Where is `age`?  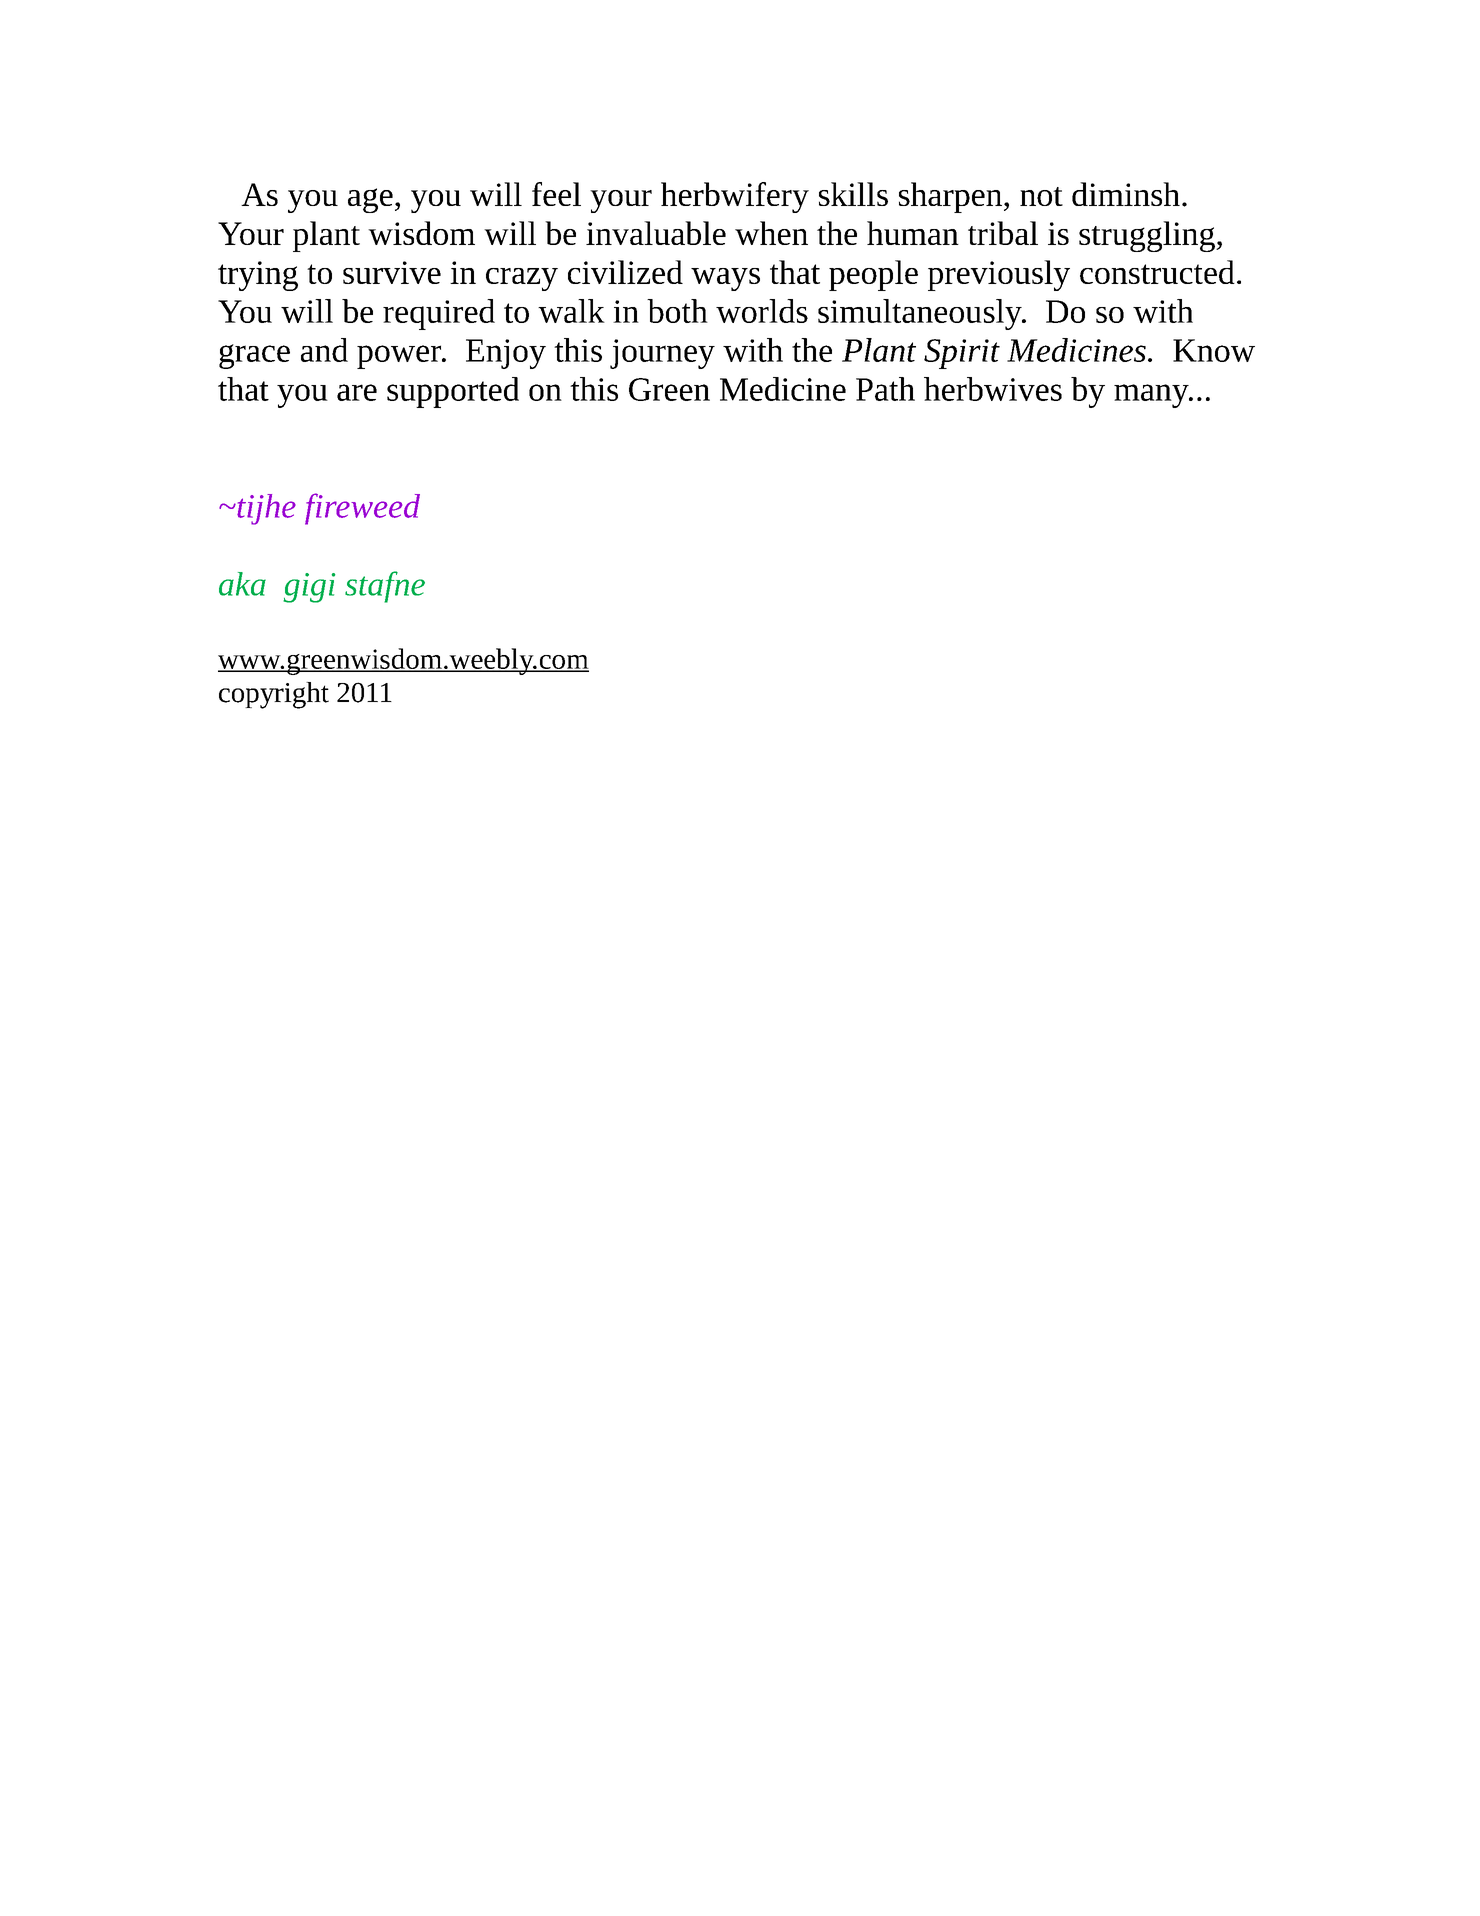
age is located at coordinates (370, 200).
